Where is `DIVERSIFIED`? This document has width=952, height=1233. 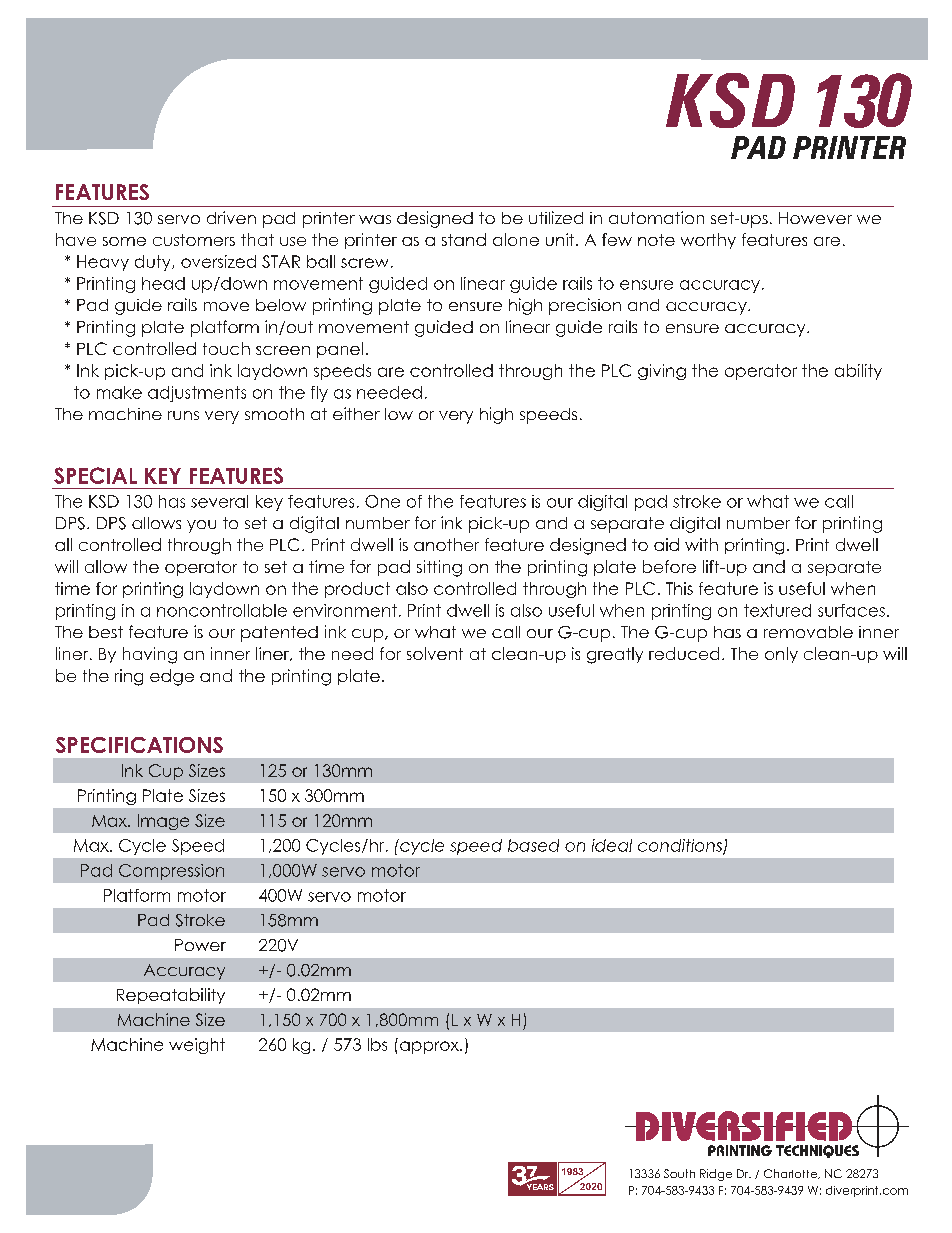
DIVERSIFIED is located at coordinates (744, 1126).
